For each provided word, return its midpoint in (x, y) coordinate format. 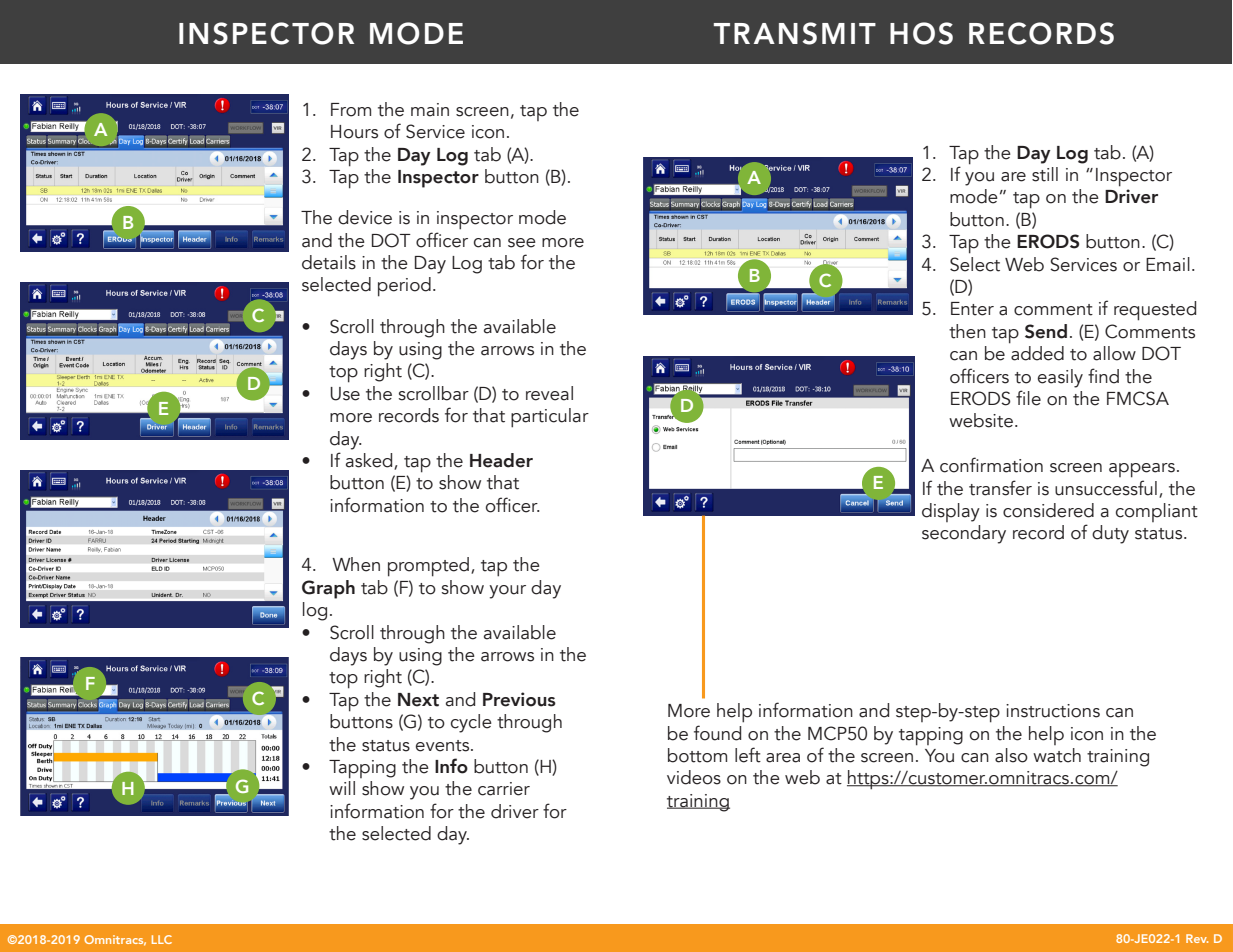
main (430, 110)
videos (694, 777)
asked (370, 461)
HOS (921, 33)
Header (501, 460)
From (351, 110)
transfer (1000, 488)
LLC (162, 939)
